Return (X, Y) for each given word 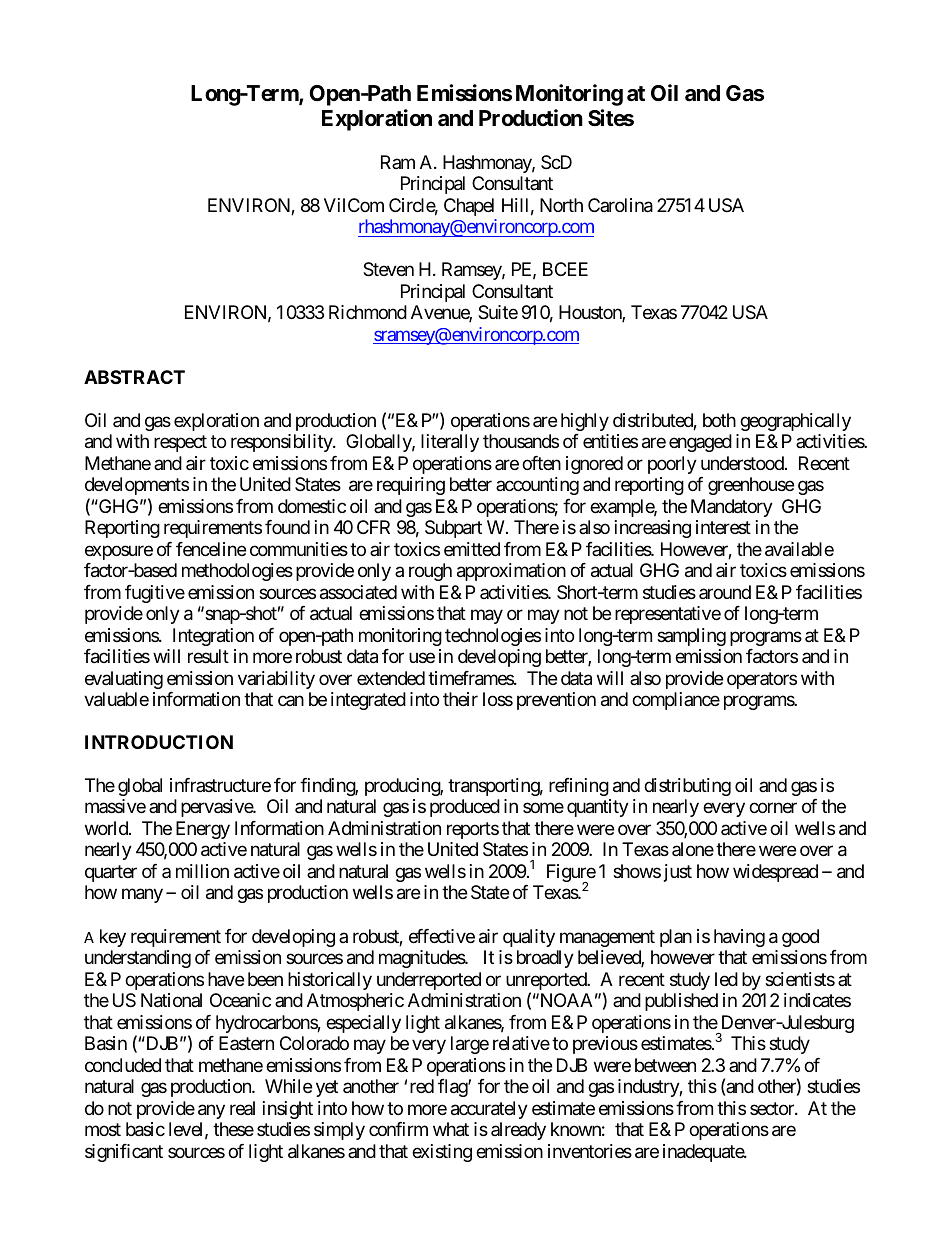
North (561, 205)
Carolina (620, 205)
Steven (388, 269)
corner (773, 808)
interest (723, 527)
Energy (203, 830)
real (242, 1108)
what (451, 1129)
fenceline (211, 549)
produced (465, 808)
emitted (472, 549)
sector (773, 1108)
